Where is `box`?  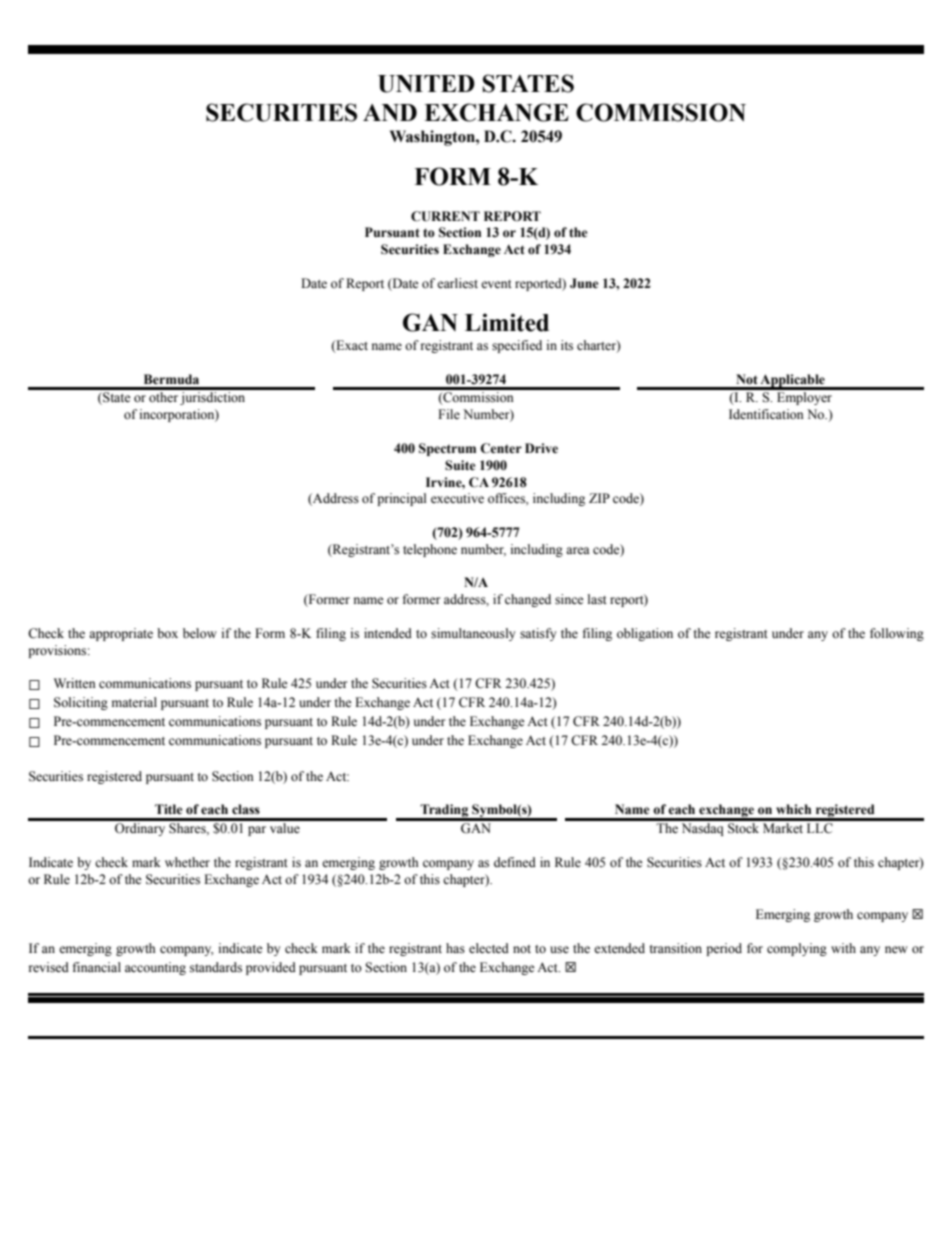
box is located at coordinates (167, 633).
